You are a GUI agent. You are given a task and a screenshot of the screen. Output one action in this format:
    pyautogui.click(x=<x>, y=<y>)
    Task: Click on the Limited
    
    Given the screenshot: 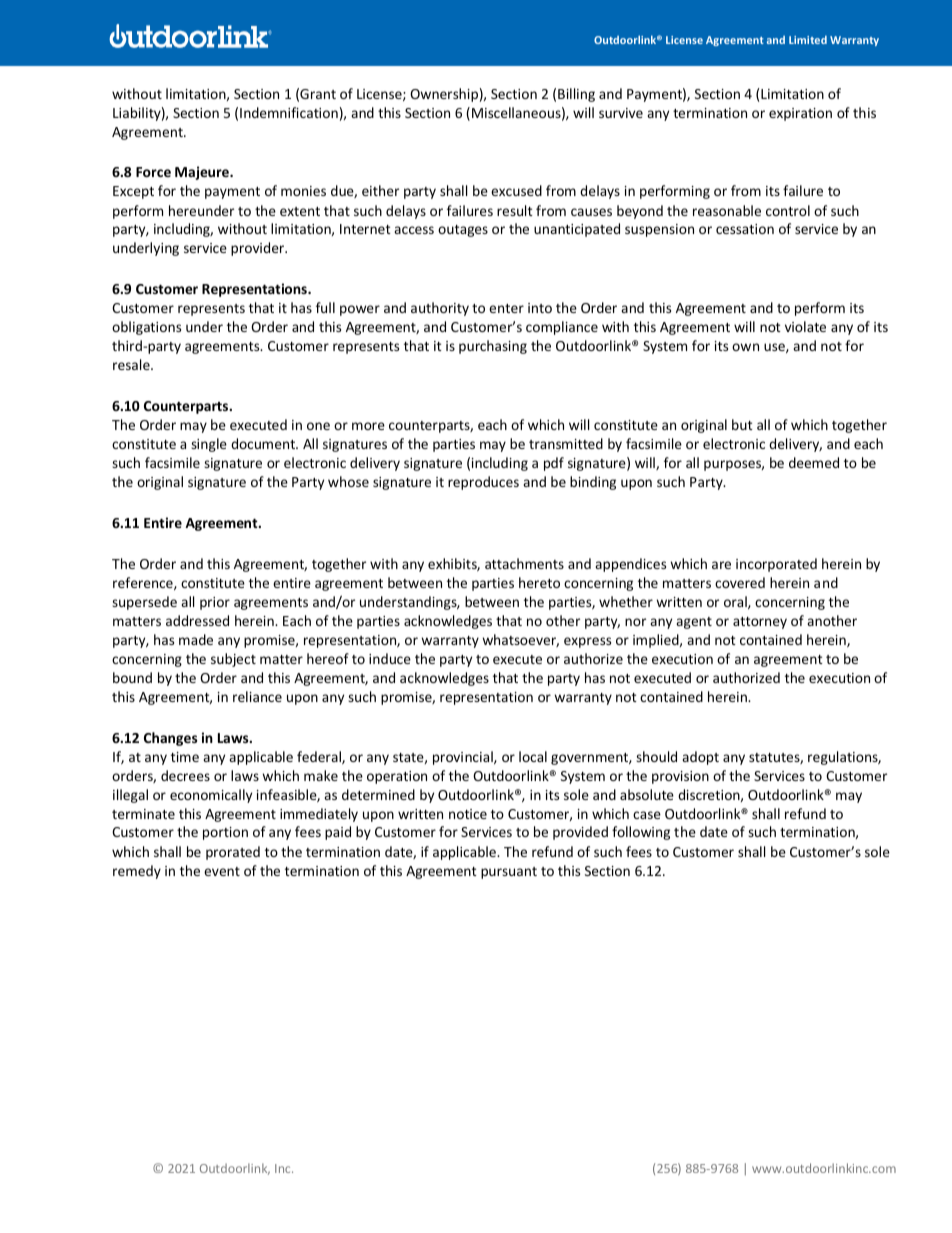 What is the action you would take?
    pyautogui.click(x=808, y=40)
